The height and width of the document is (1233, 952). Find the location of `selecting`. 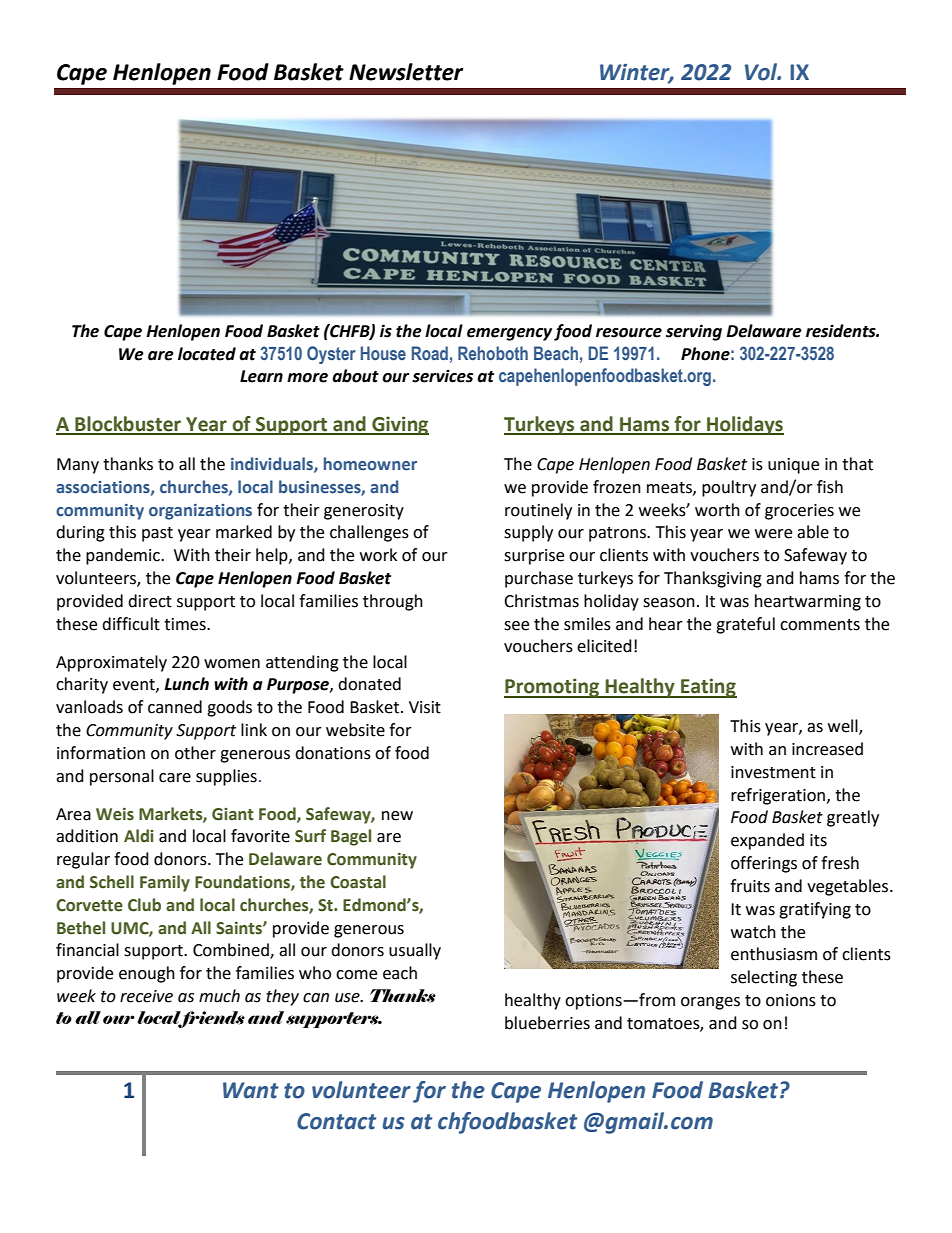

selecting is located at coordinates (764, 978).
